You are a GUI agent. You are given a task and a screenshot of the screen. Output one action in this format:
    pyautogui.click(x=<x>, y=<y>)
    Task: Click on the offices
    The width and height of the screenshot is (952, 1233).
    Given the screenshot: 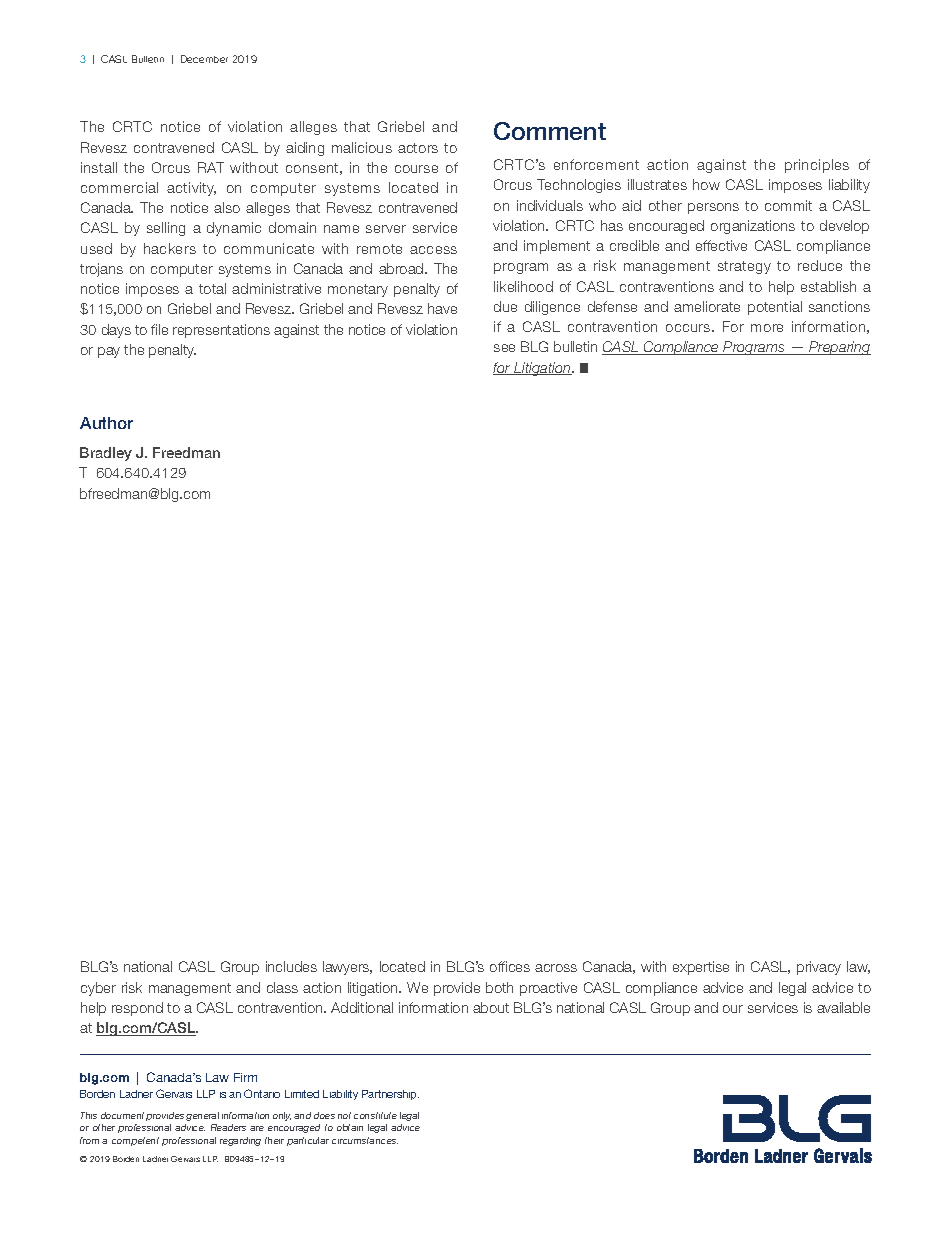 What is the action you would take?
    pyautogui.click(x=510, y=966)
